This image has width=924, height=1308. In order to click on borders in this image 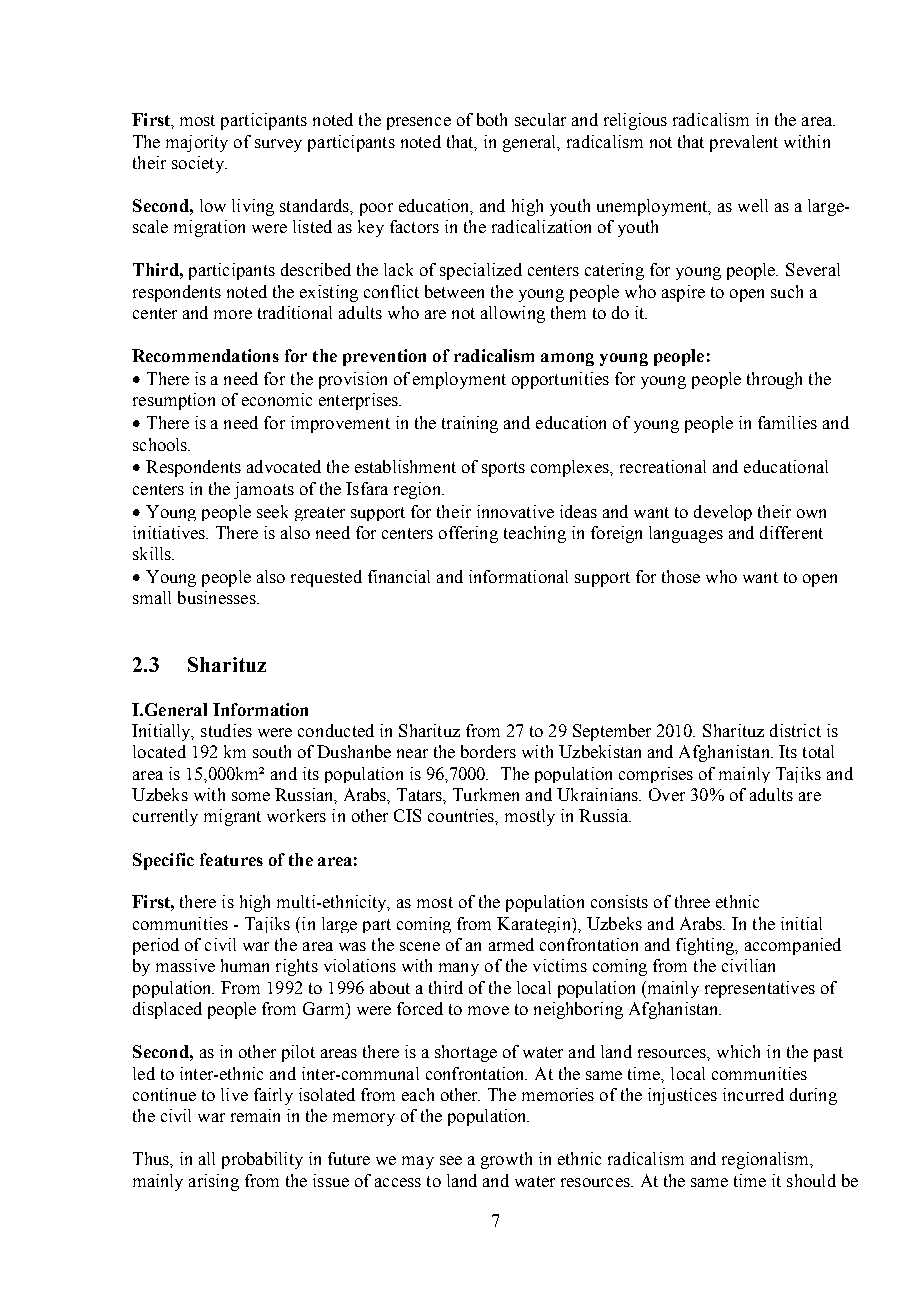, I will do `click(488, 751)`.
